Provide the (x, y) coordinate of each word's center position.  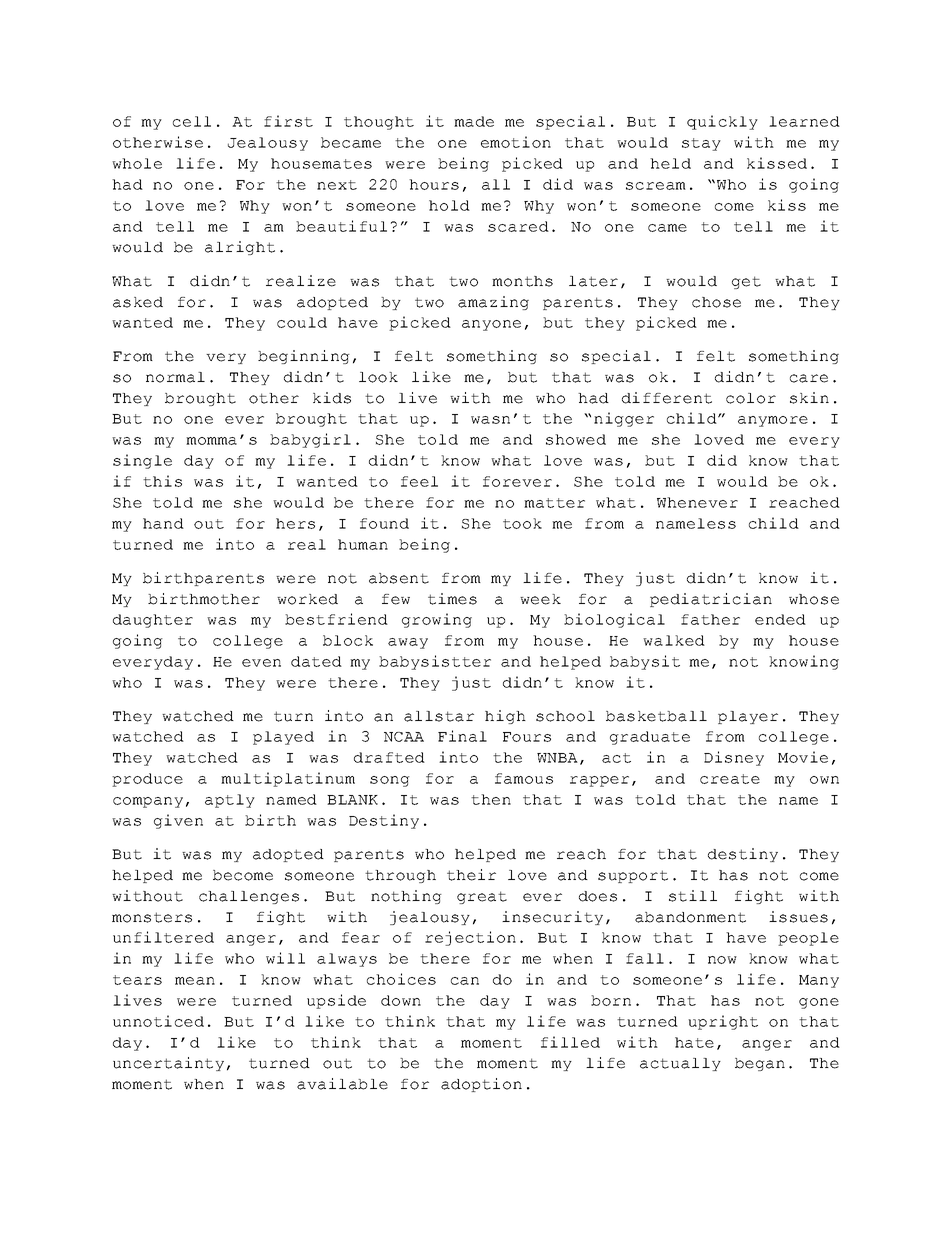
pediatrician (711, 600)
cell (192, 121)
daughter (153, 621)
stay (701, 144)
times (452, 599)
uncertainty (168, 1064)
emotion (516, 142)
